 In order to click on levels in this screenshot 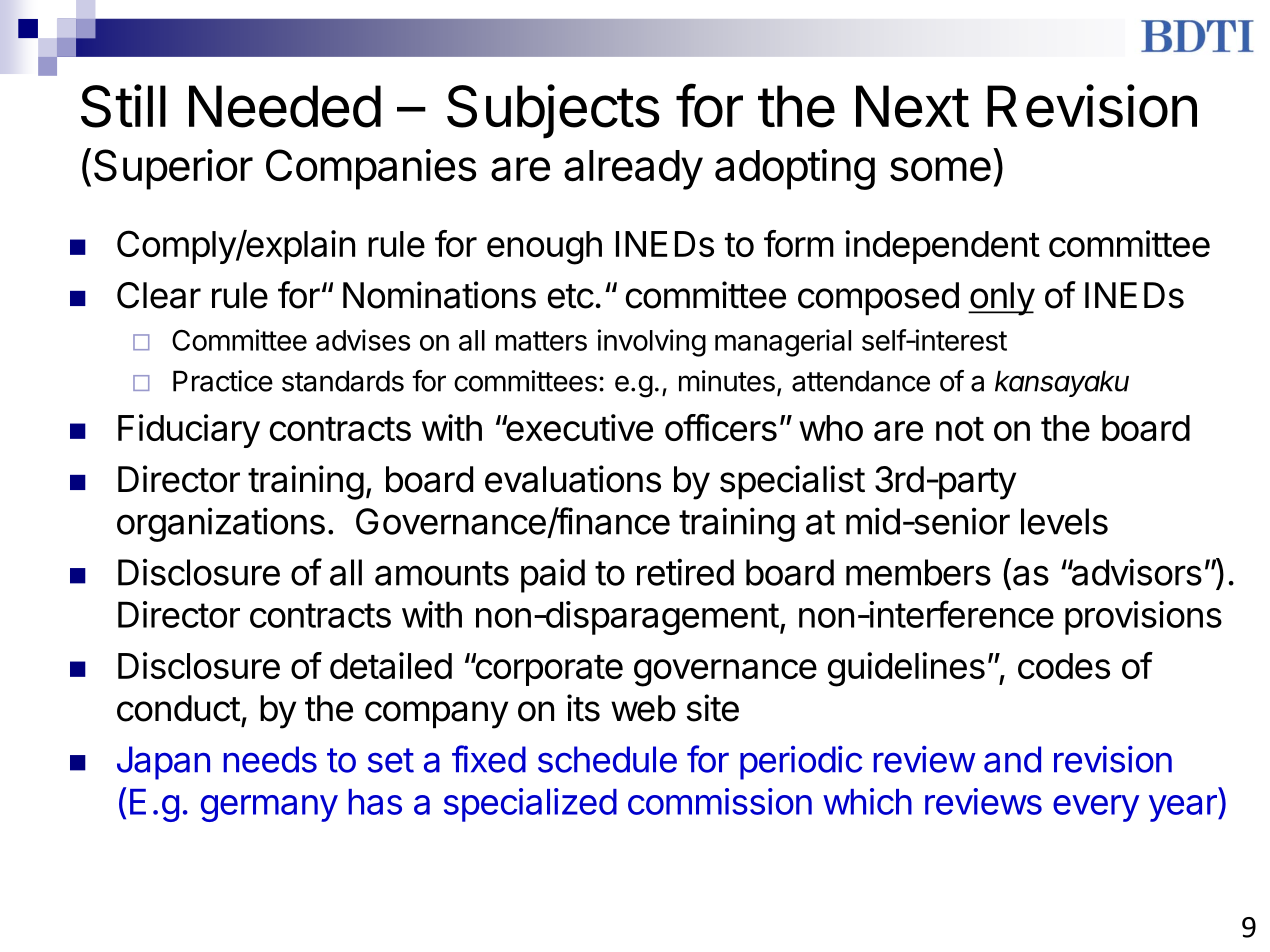, I will do `click(1064, 521)`.
